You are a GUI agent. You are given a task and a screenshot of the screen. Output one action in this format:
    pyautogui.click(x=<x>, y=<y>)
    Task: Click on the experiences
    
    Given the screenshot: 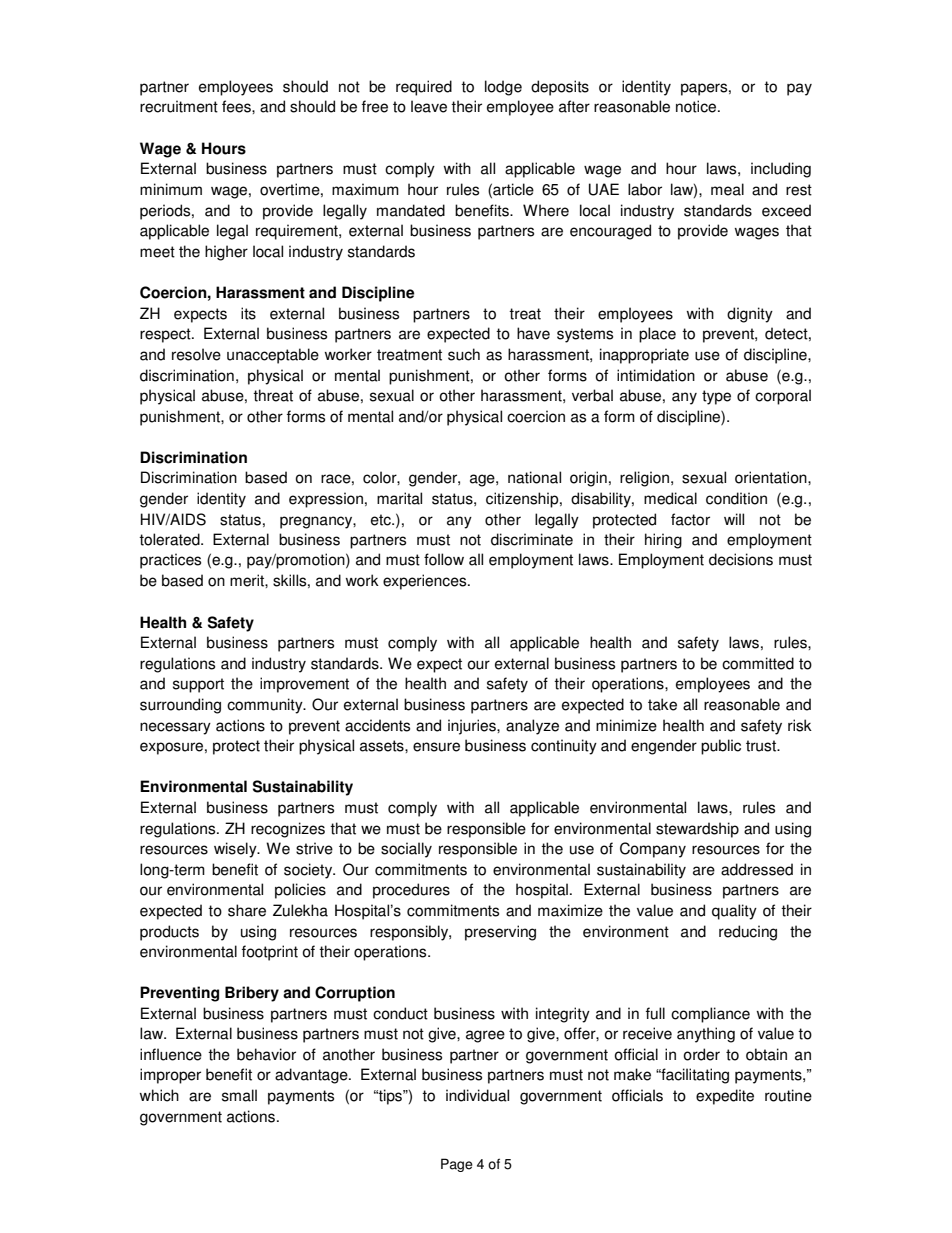 What is the action you would take?
    pyautogui.click(x=426, y=582)
